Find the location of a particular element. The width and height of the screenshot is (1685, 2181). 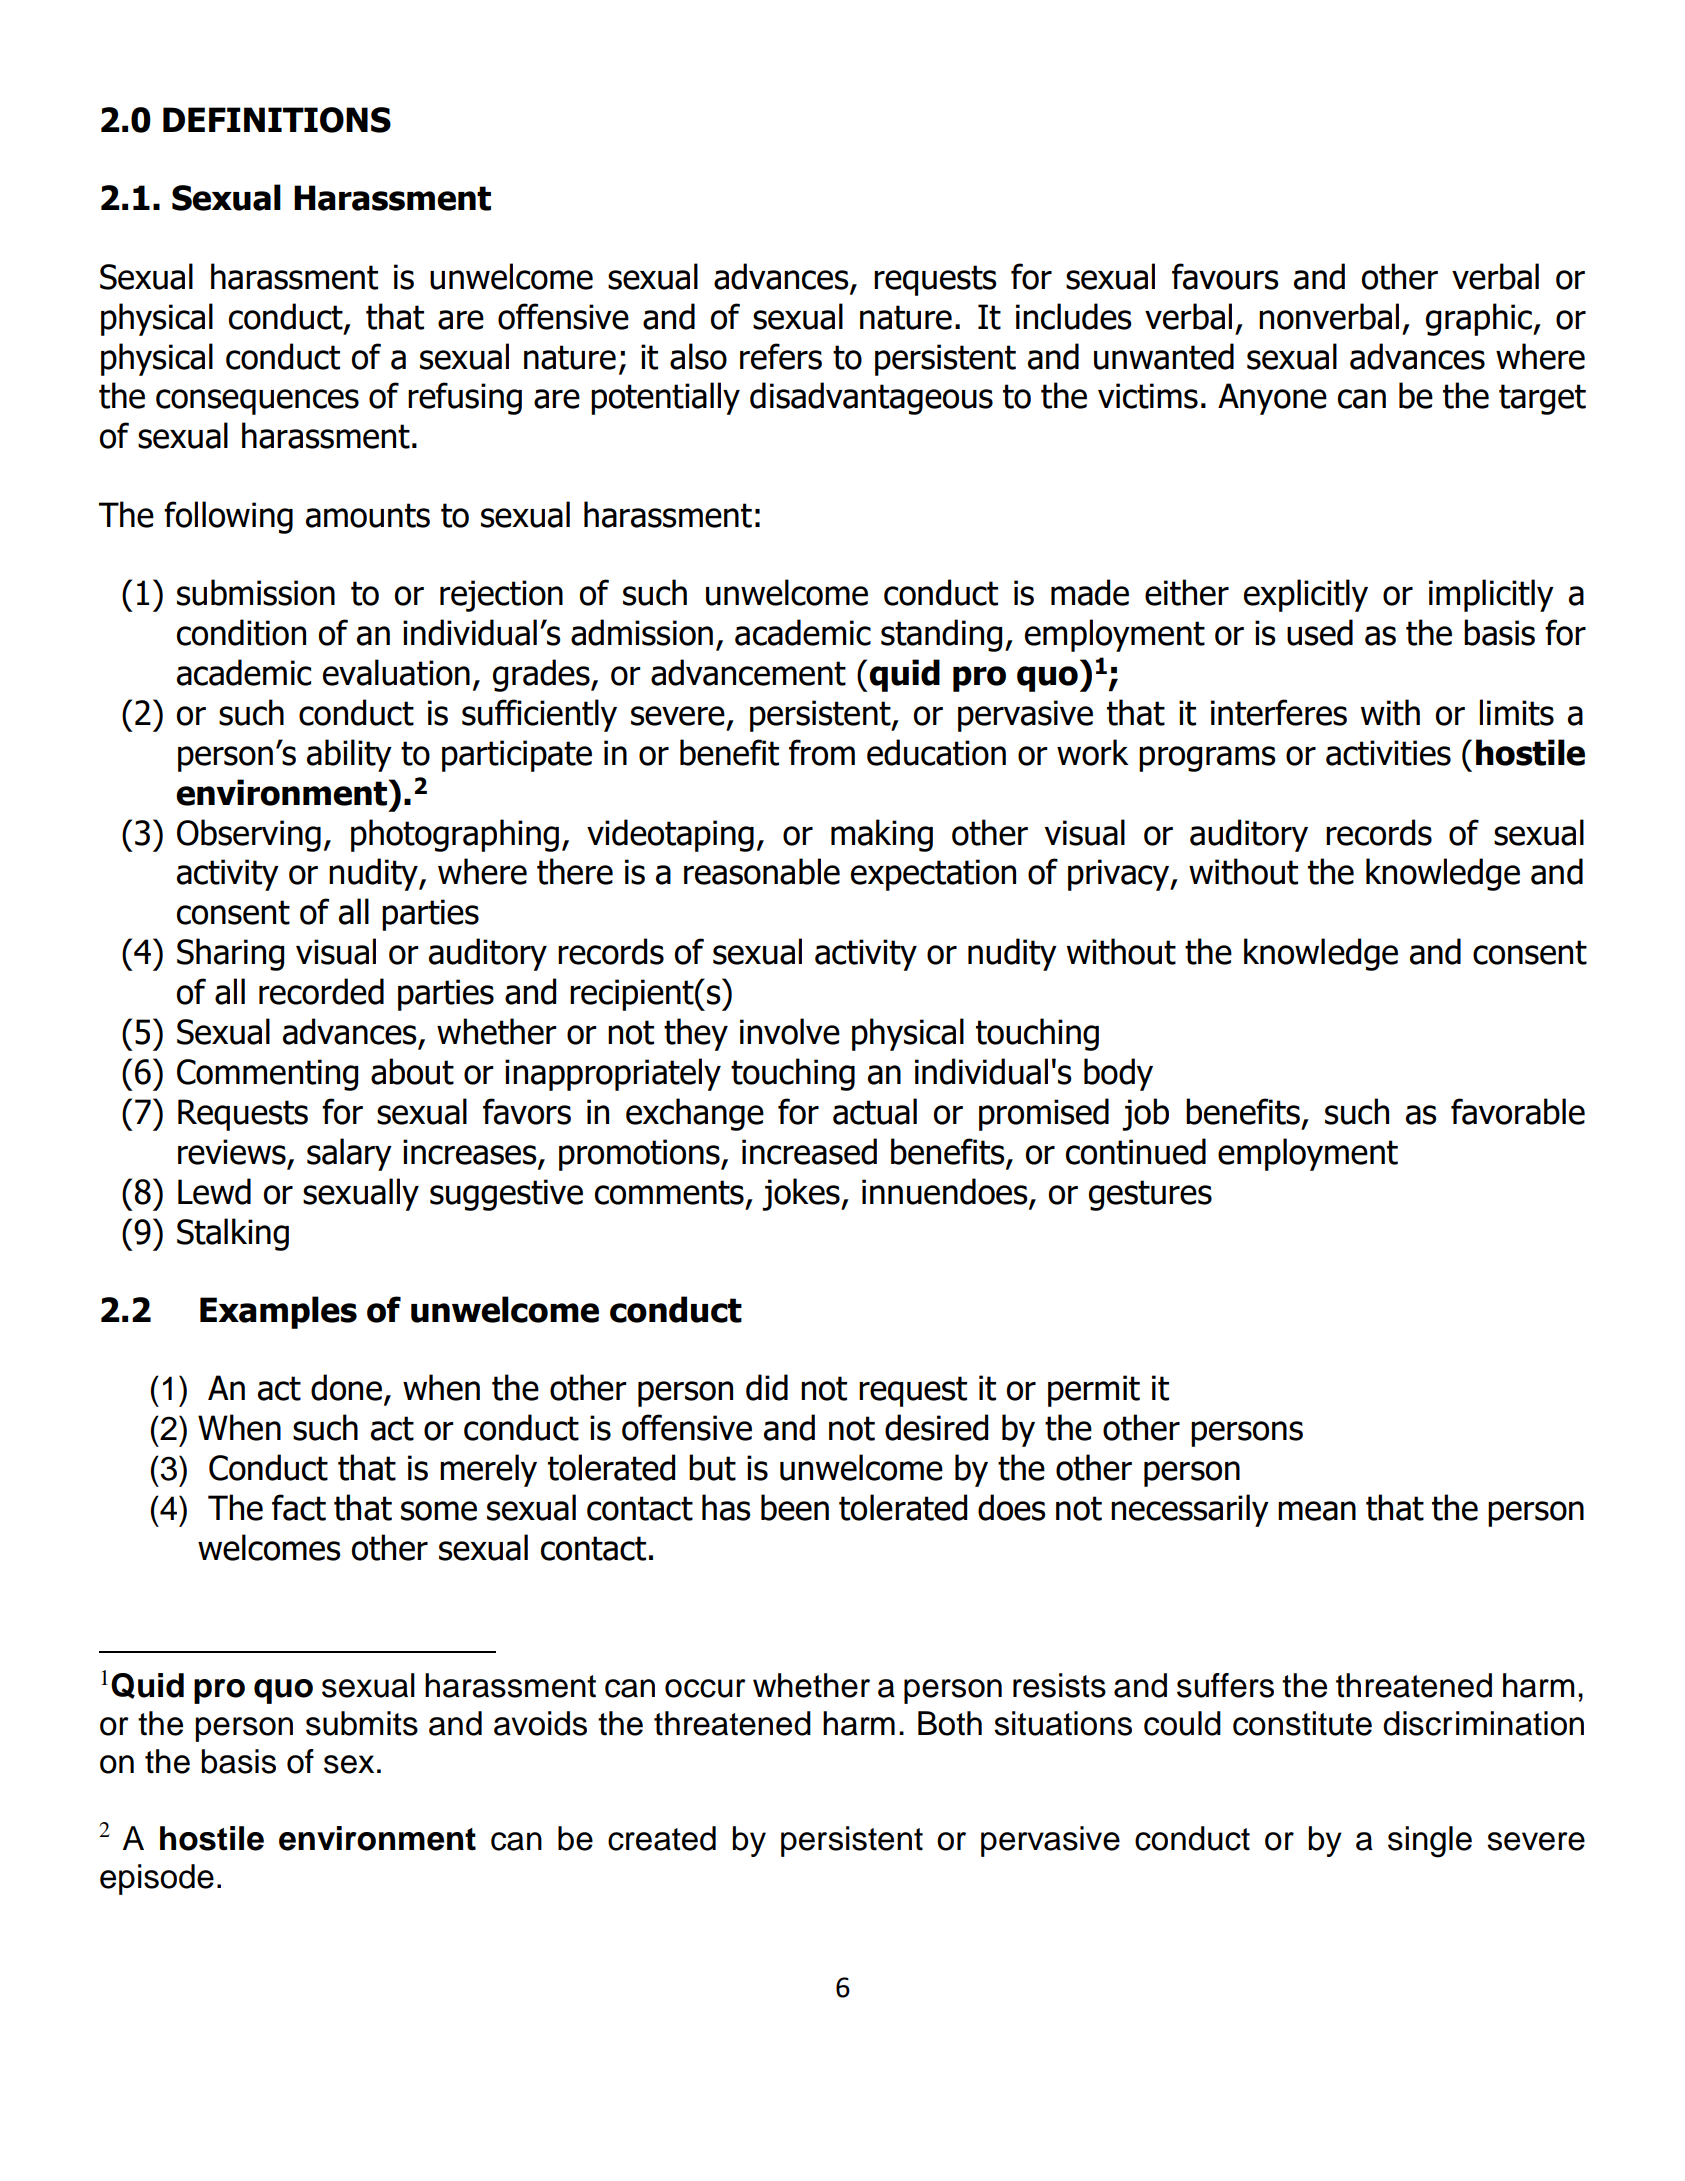

explicitly is located at coordinates (1306, 595).
